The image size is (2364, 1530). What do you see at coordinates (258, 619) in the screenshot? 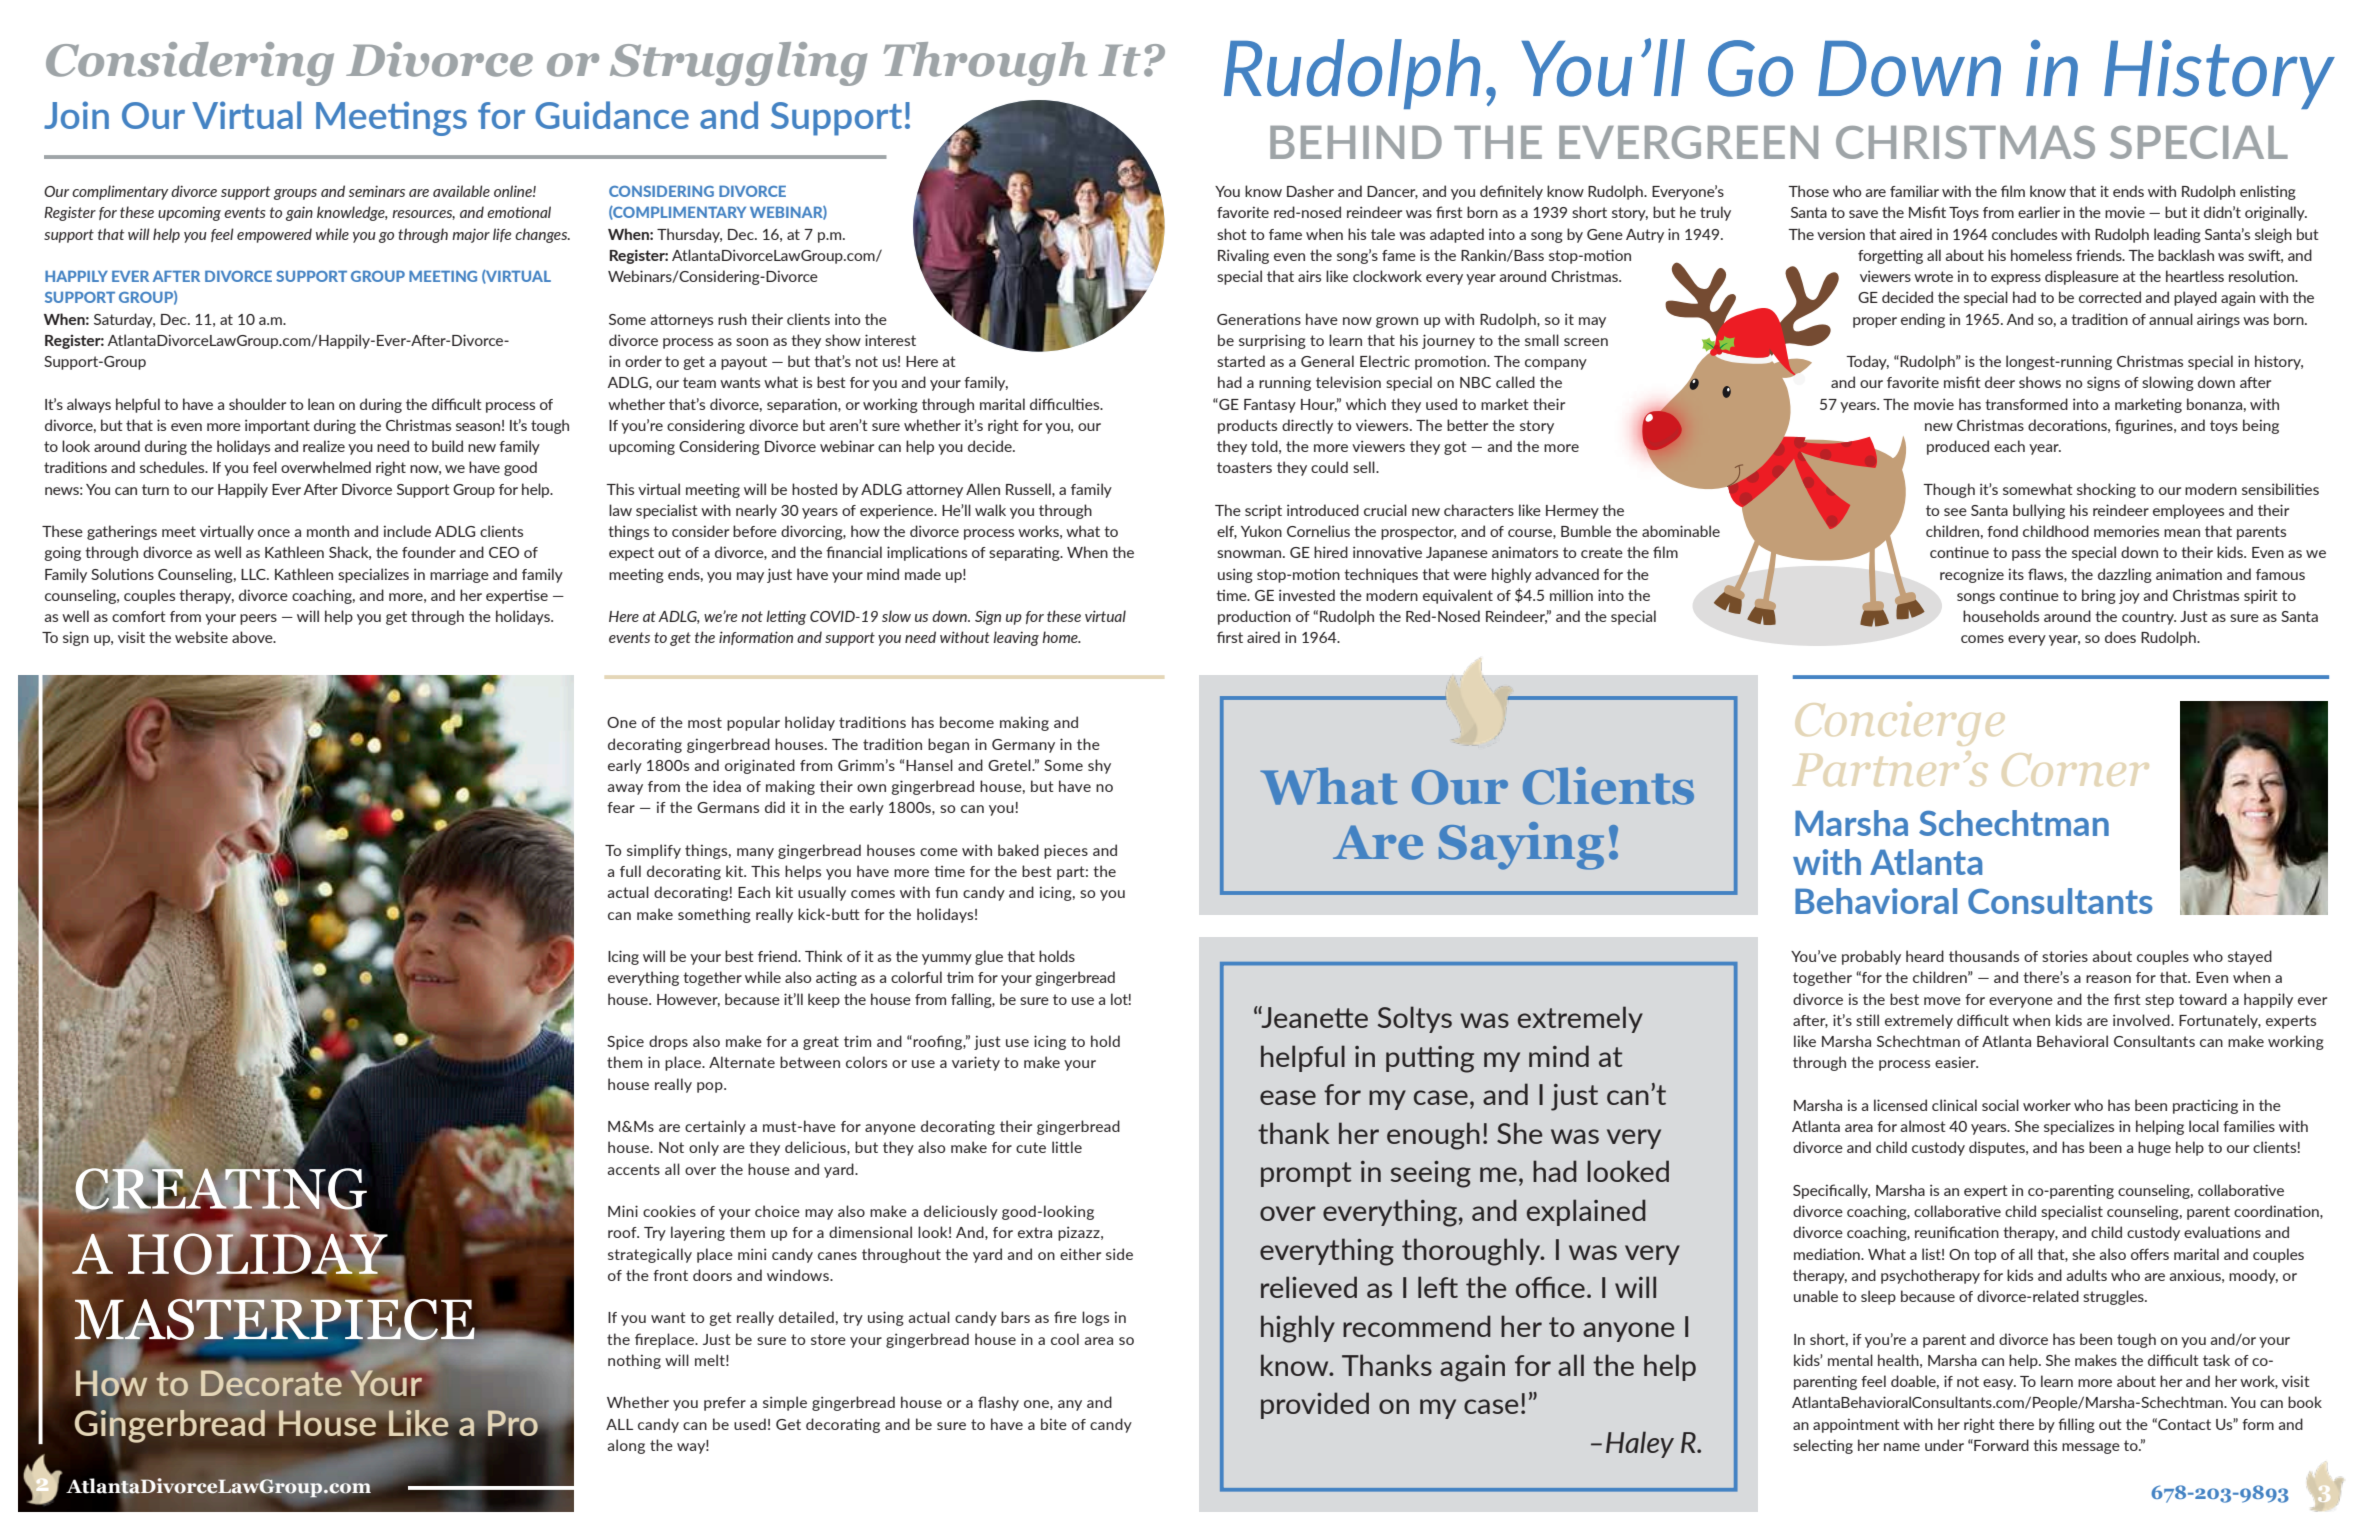
I see `peers` at bounding box center [258, 619].
